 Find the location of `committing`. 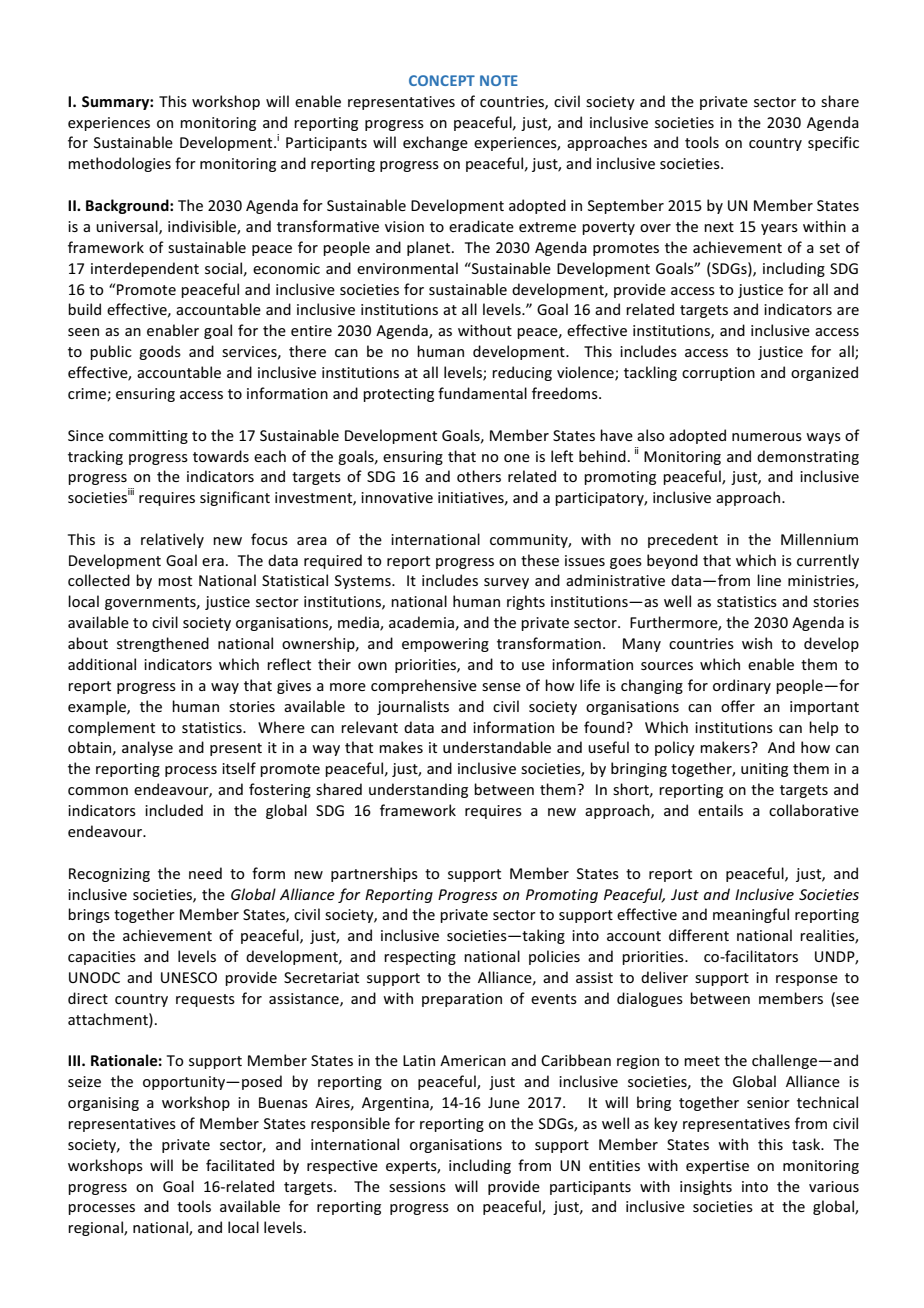

committing is located at coordinates (148, 437).
